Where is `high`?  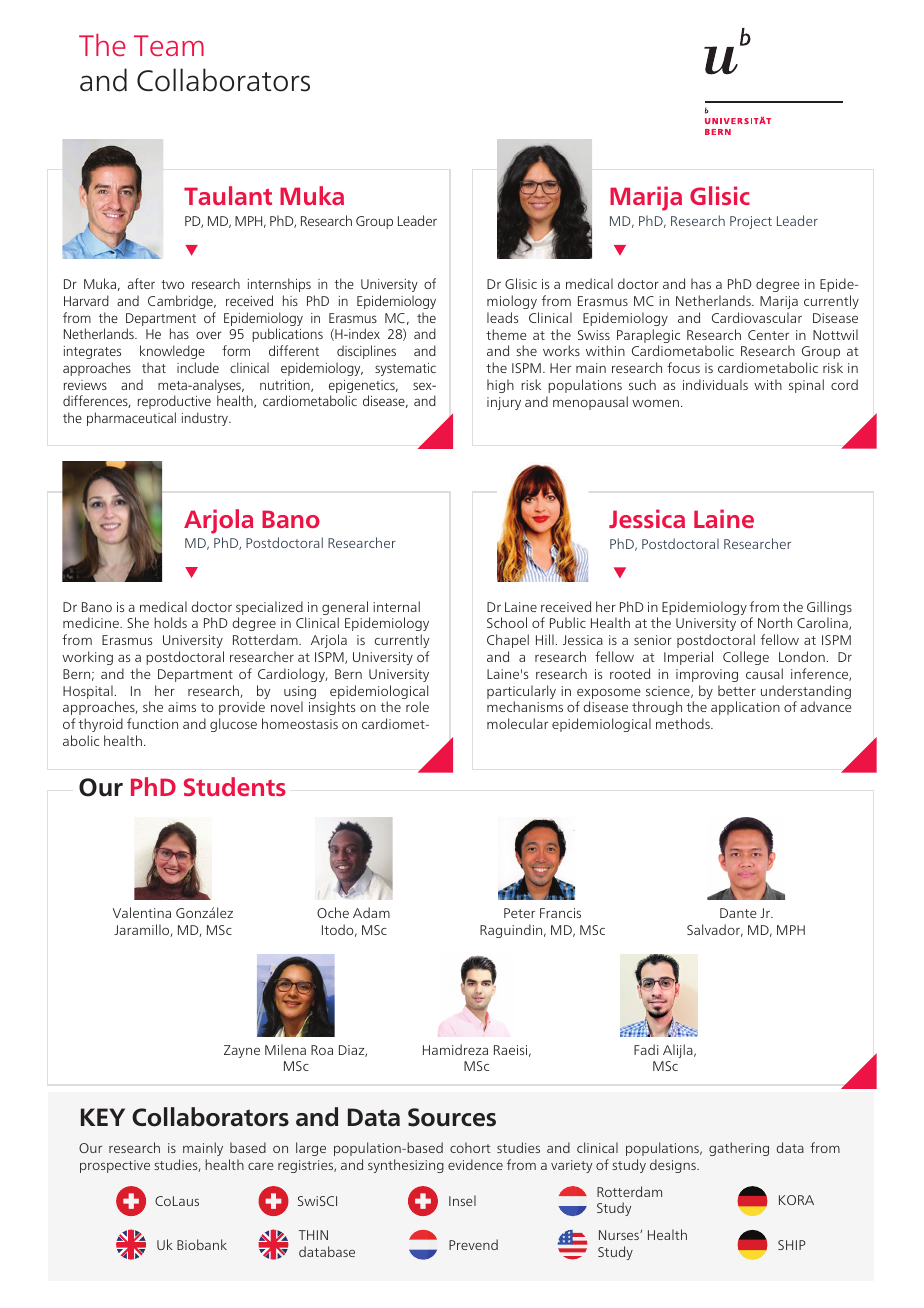
high is located at coordinates (500, 386).
